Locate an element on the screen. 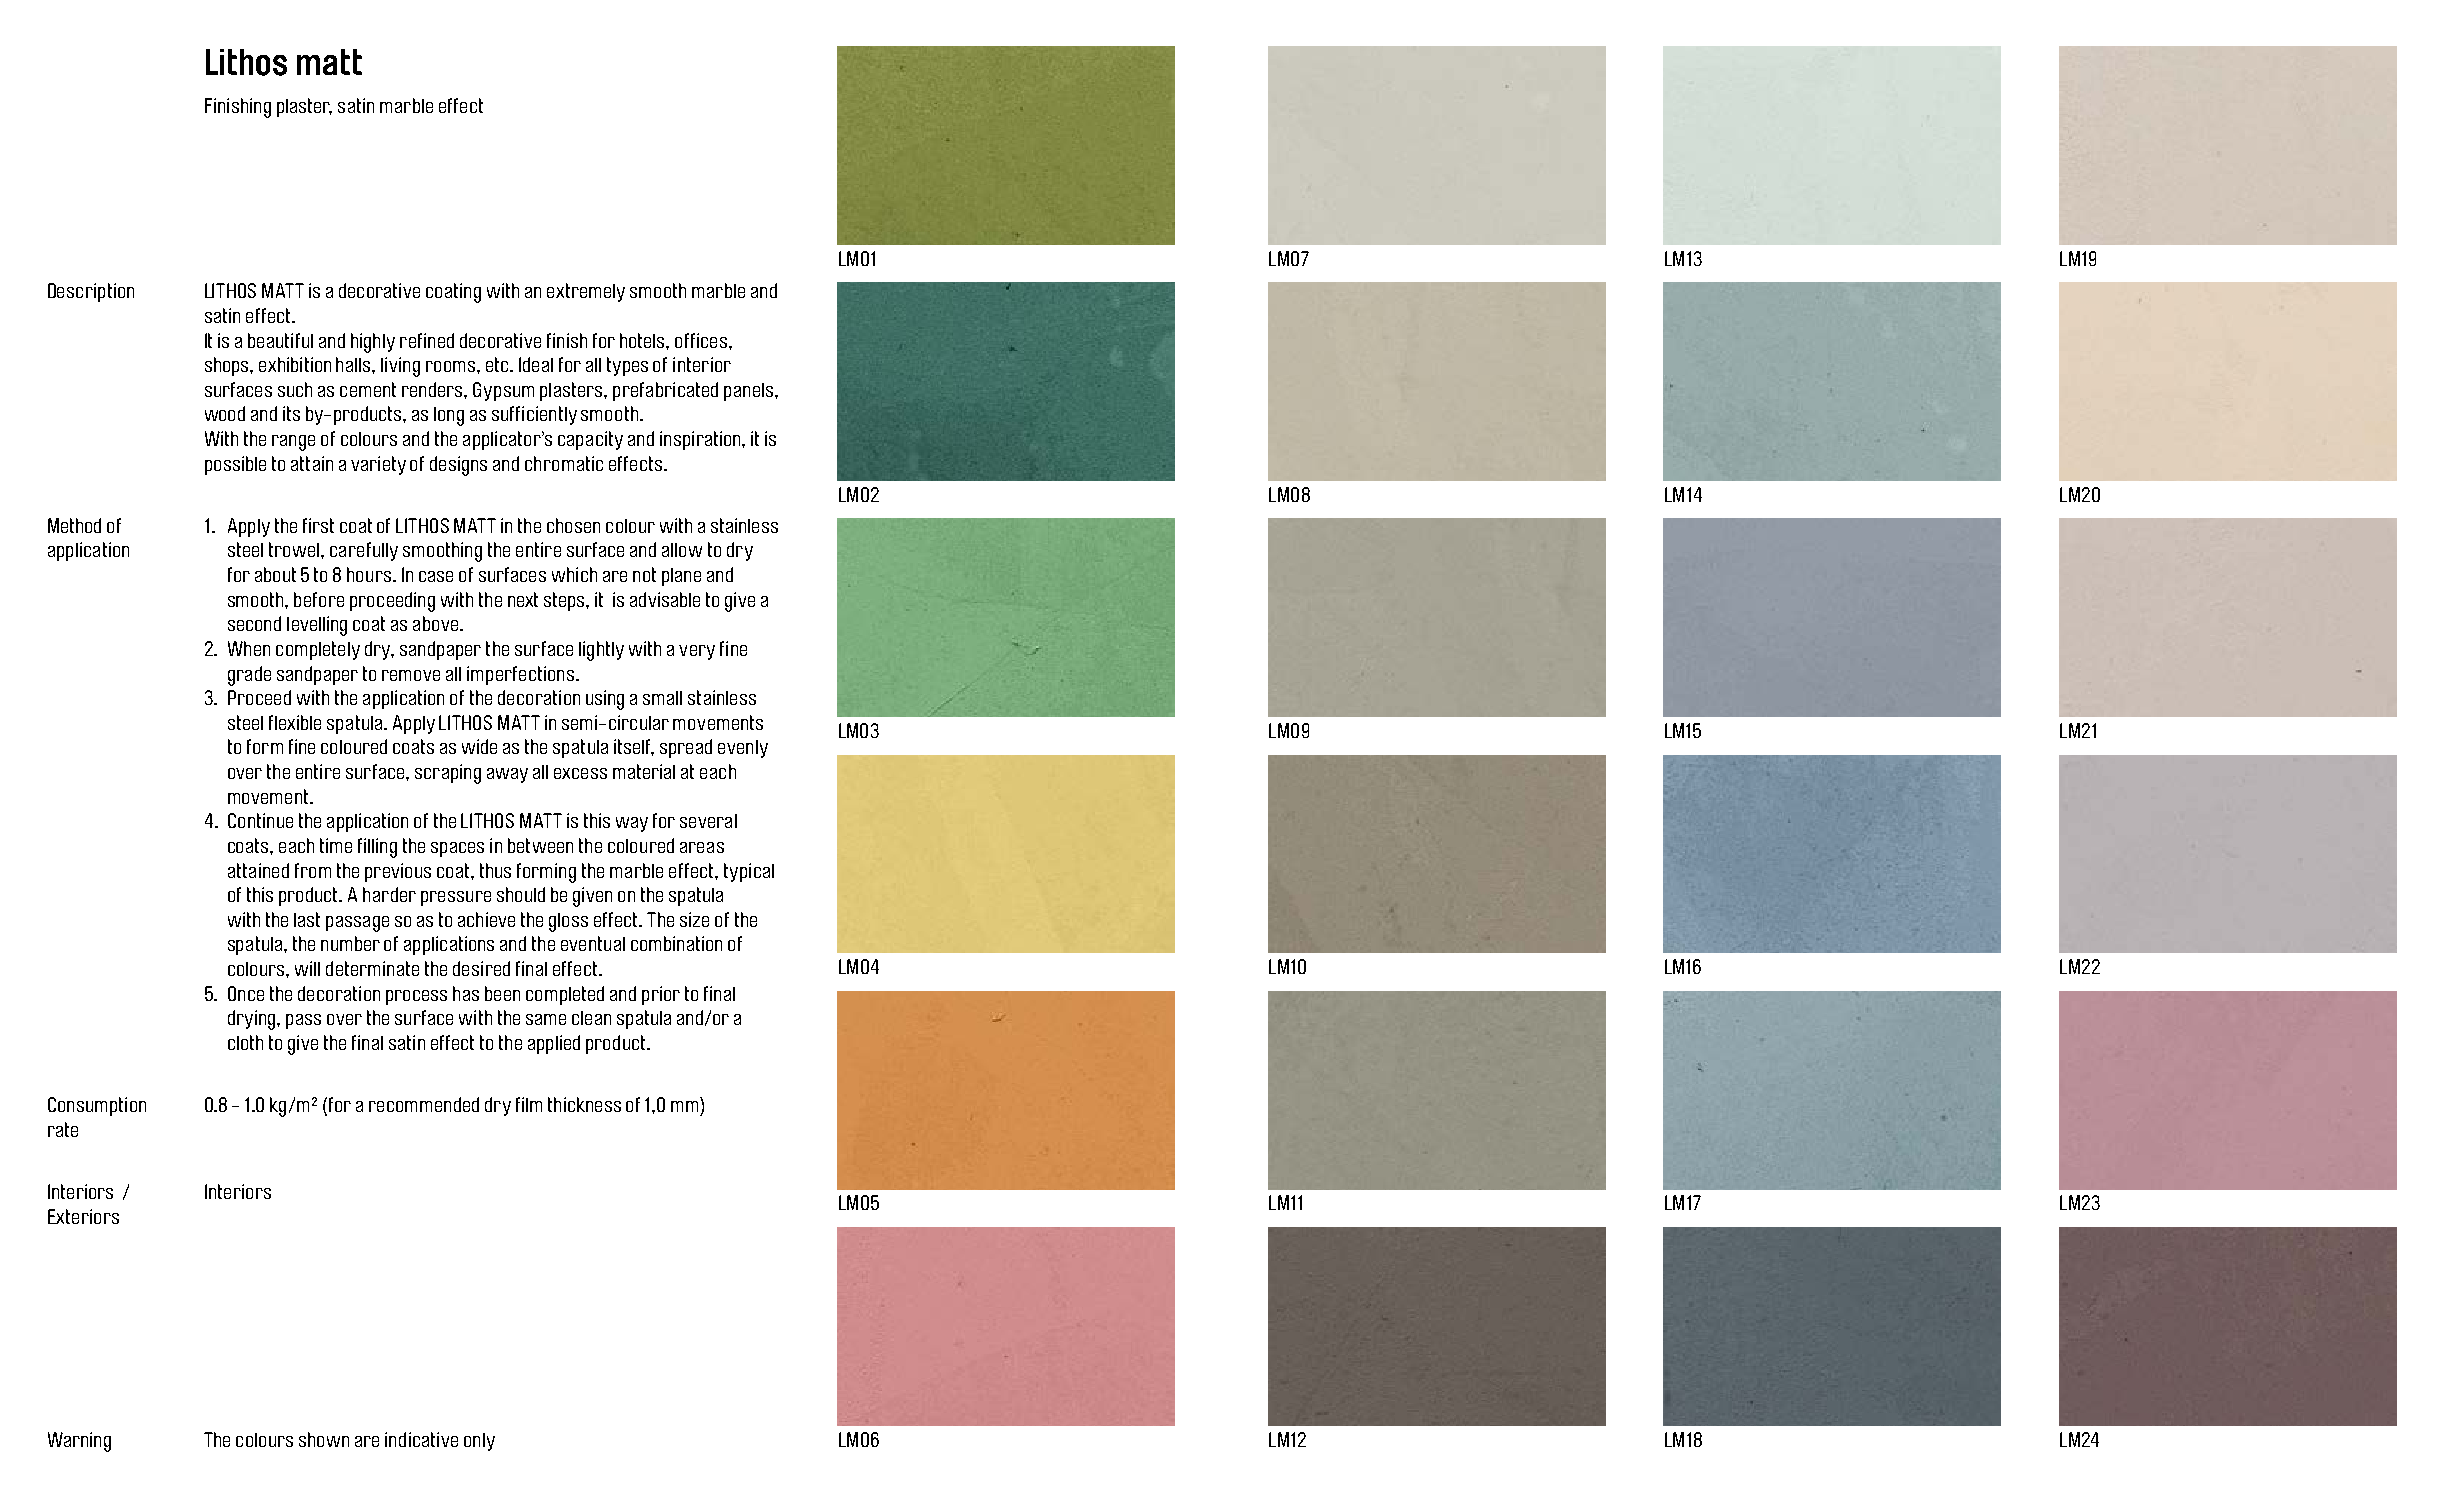 This screenshot has height=1495, width=2443. remove is located at coordinates (411, 675).
